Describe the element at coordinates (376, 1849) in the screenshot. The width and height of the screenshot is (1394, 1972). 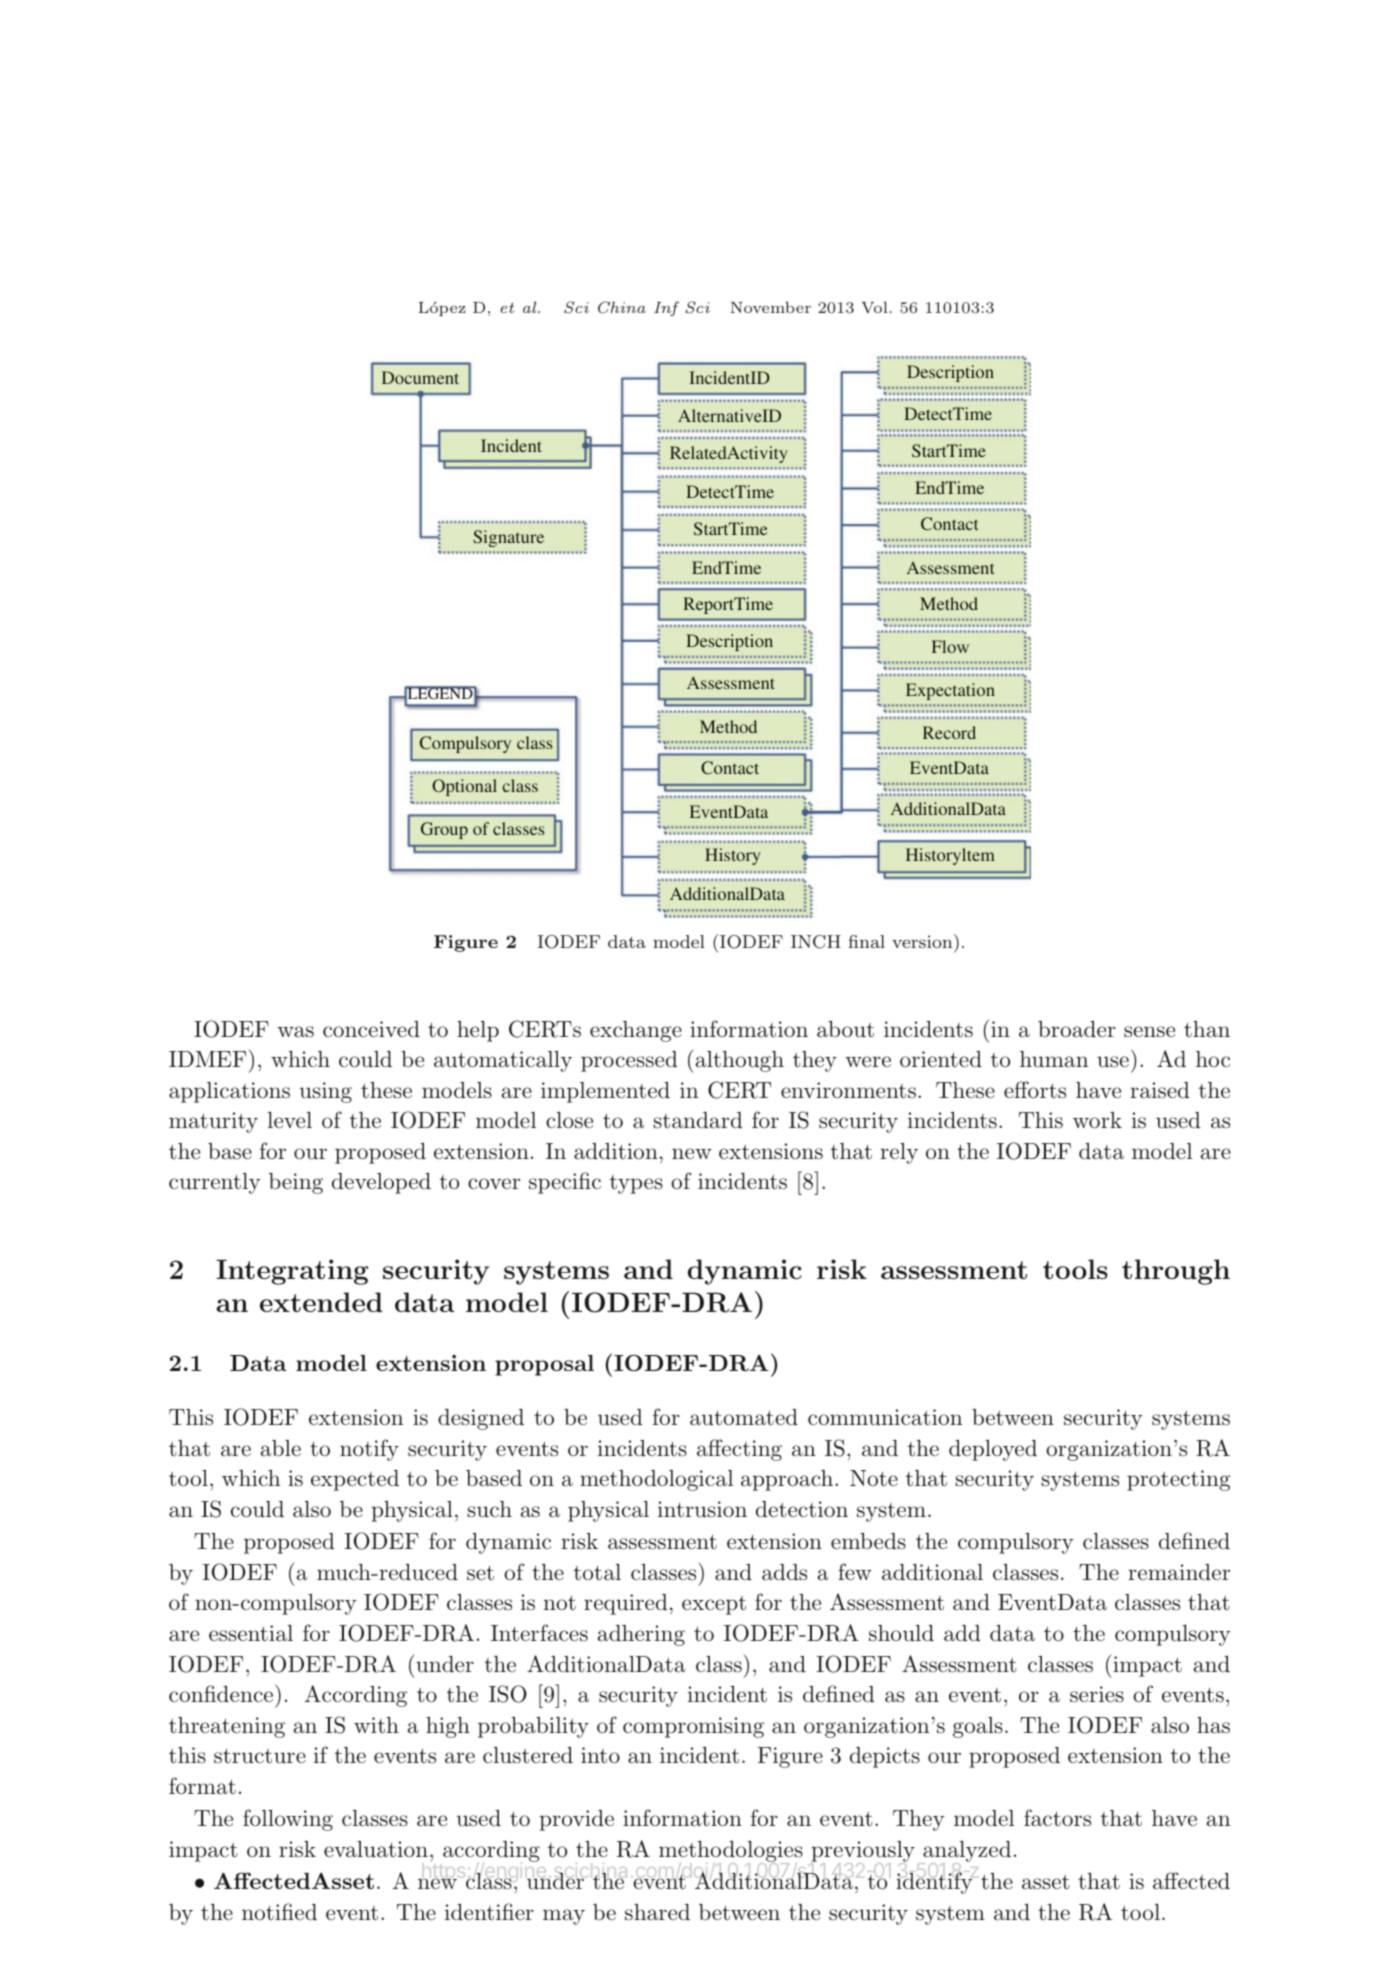
I see `evaluation` at that location.
